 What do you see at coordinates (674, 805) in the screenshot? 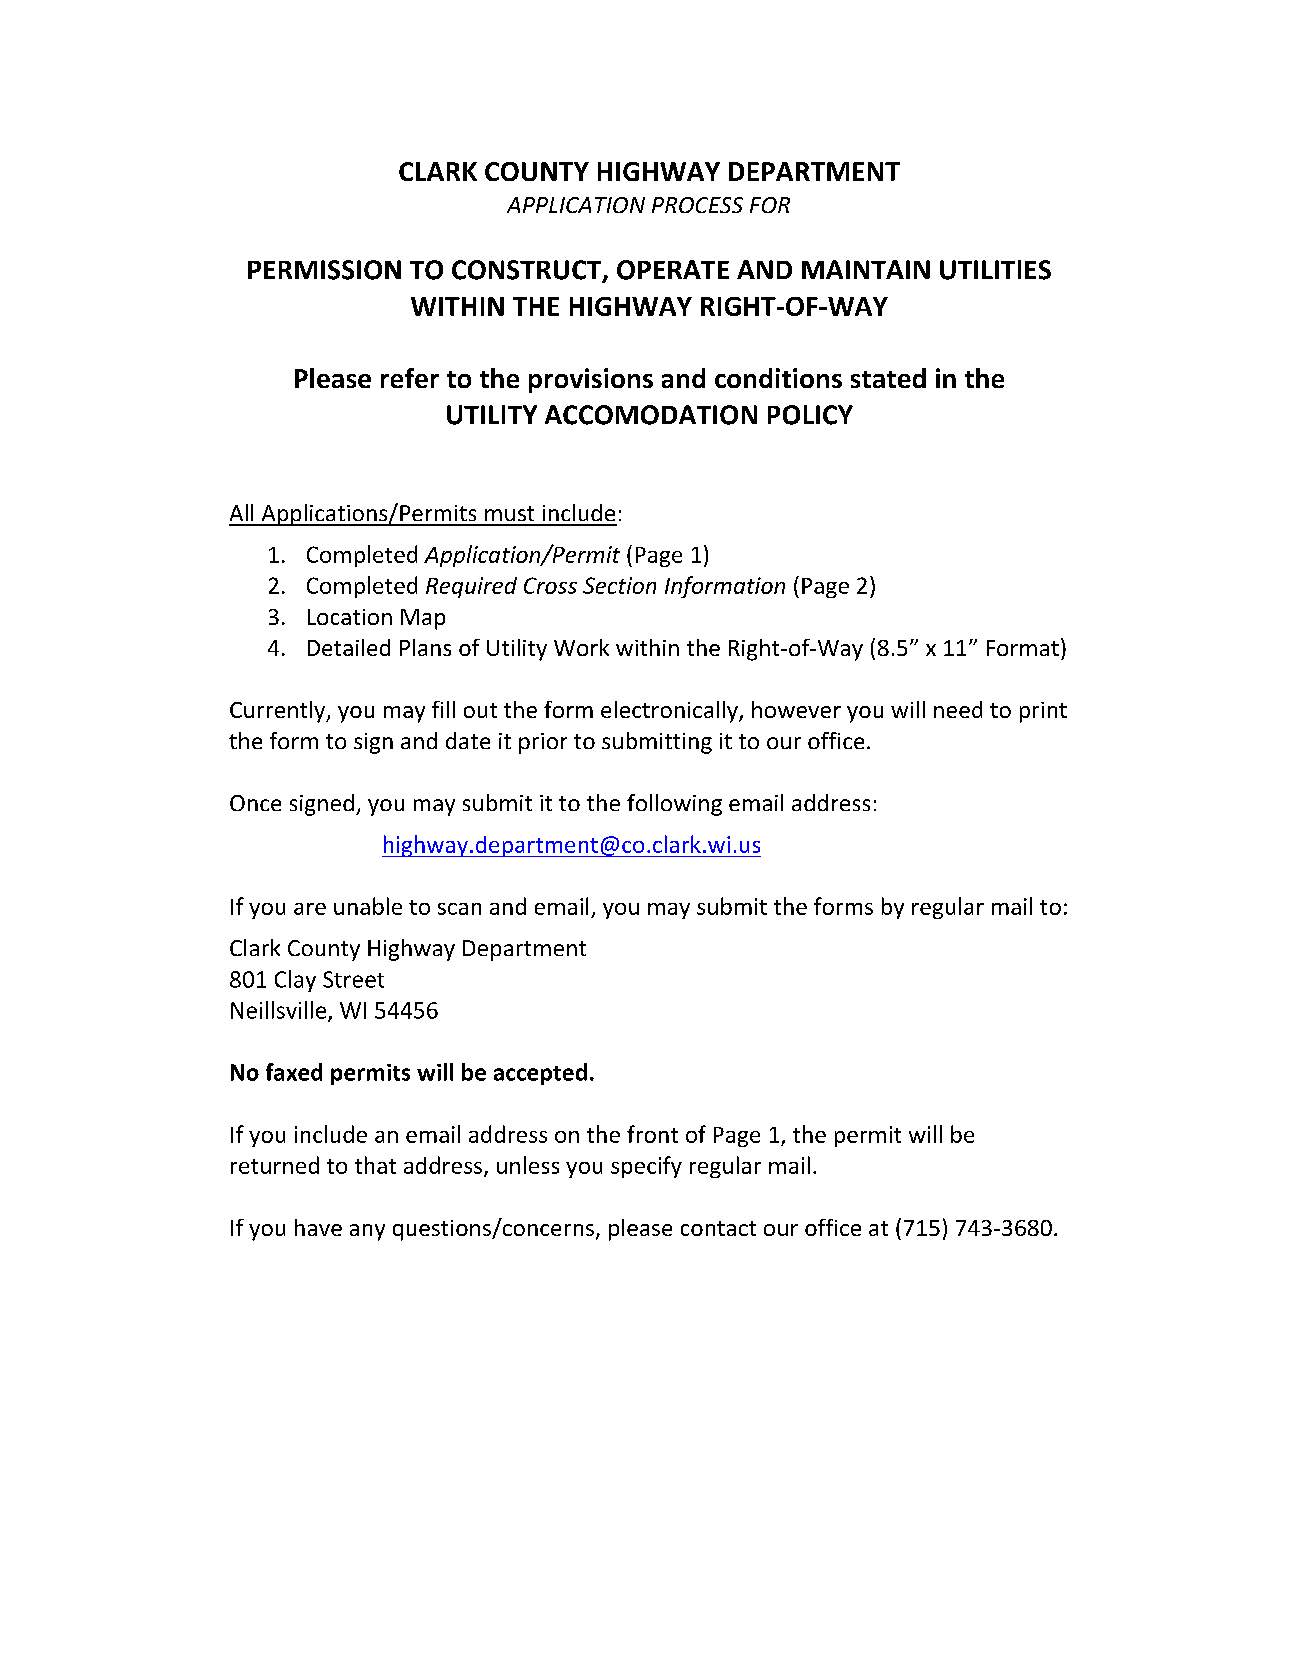
I see `following` at bounding box center [674, 805].
